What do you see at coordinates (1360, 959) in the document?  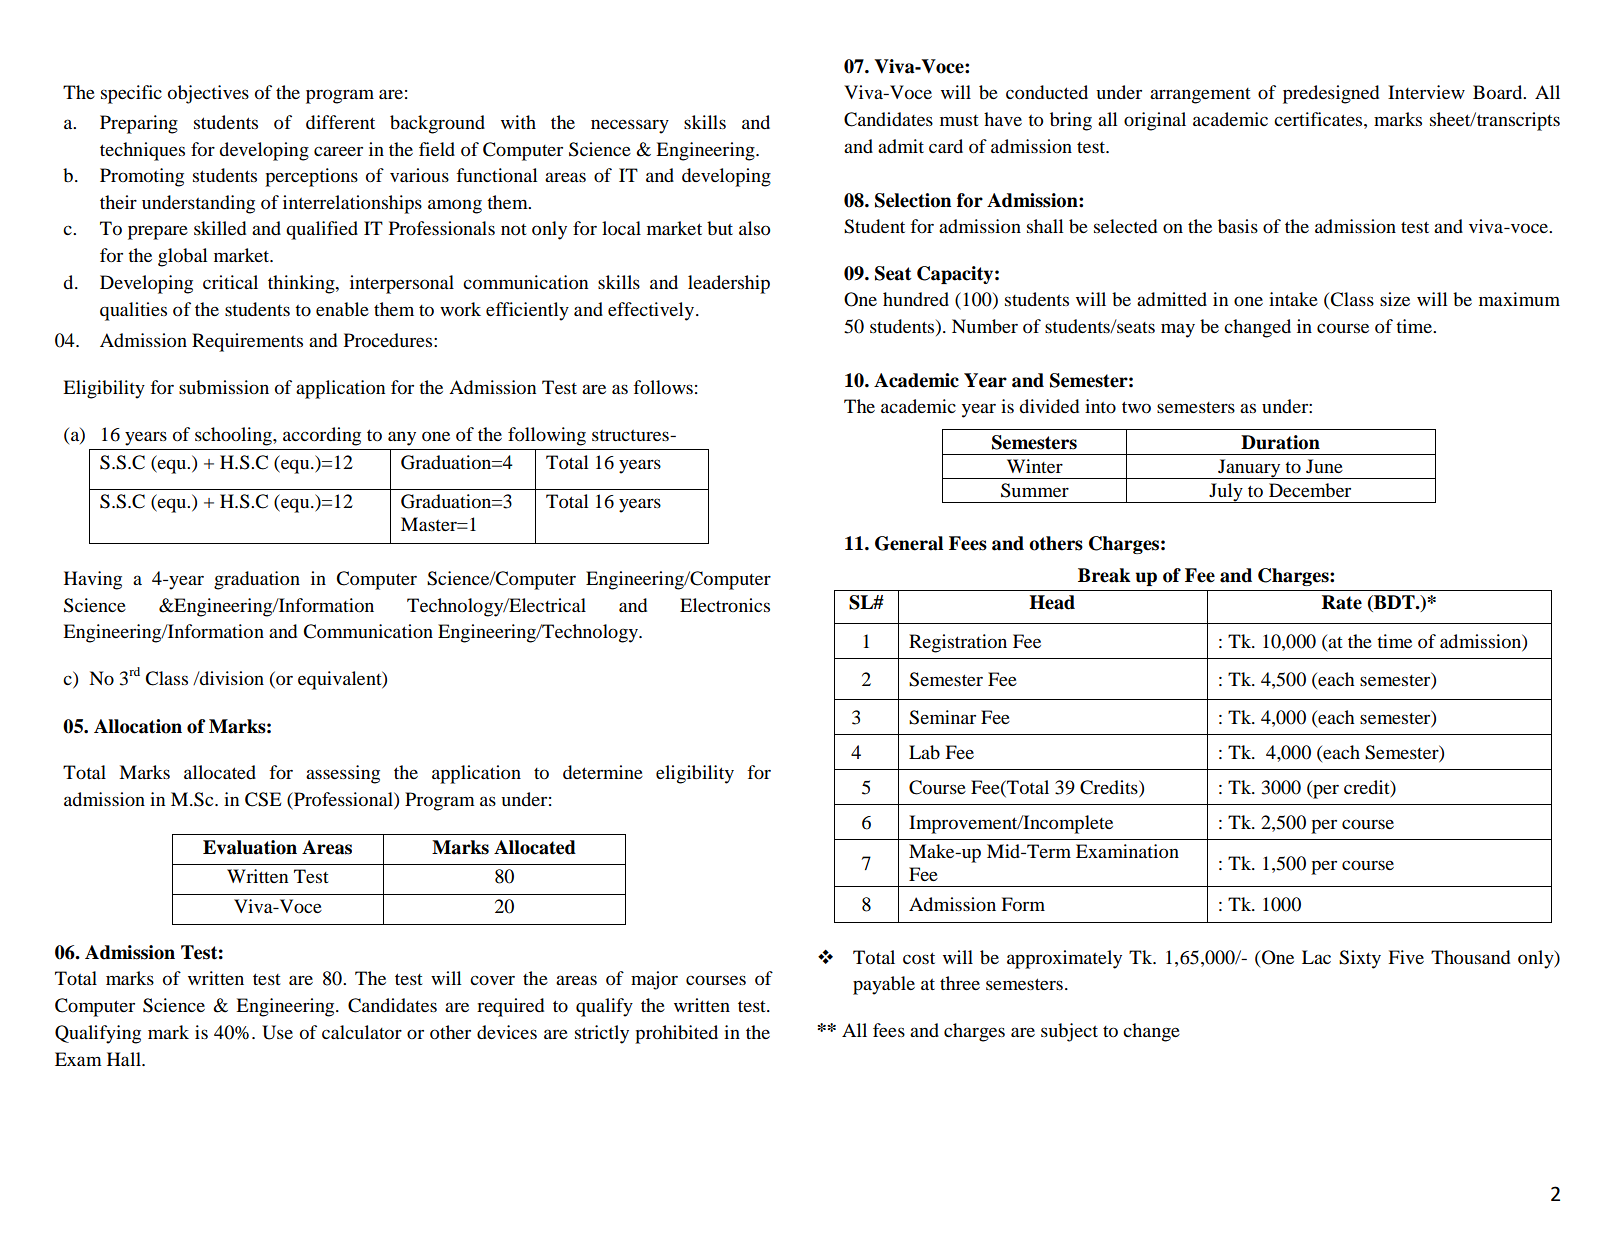 I see `Sixty` at bounding box center [1360, 959].
